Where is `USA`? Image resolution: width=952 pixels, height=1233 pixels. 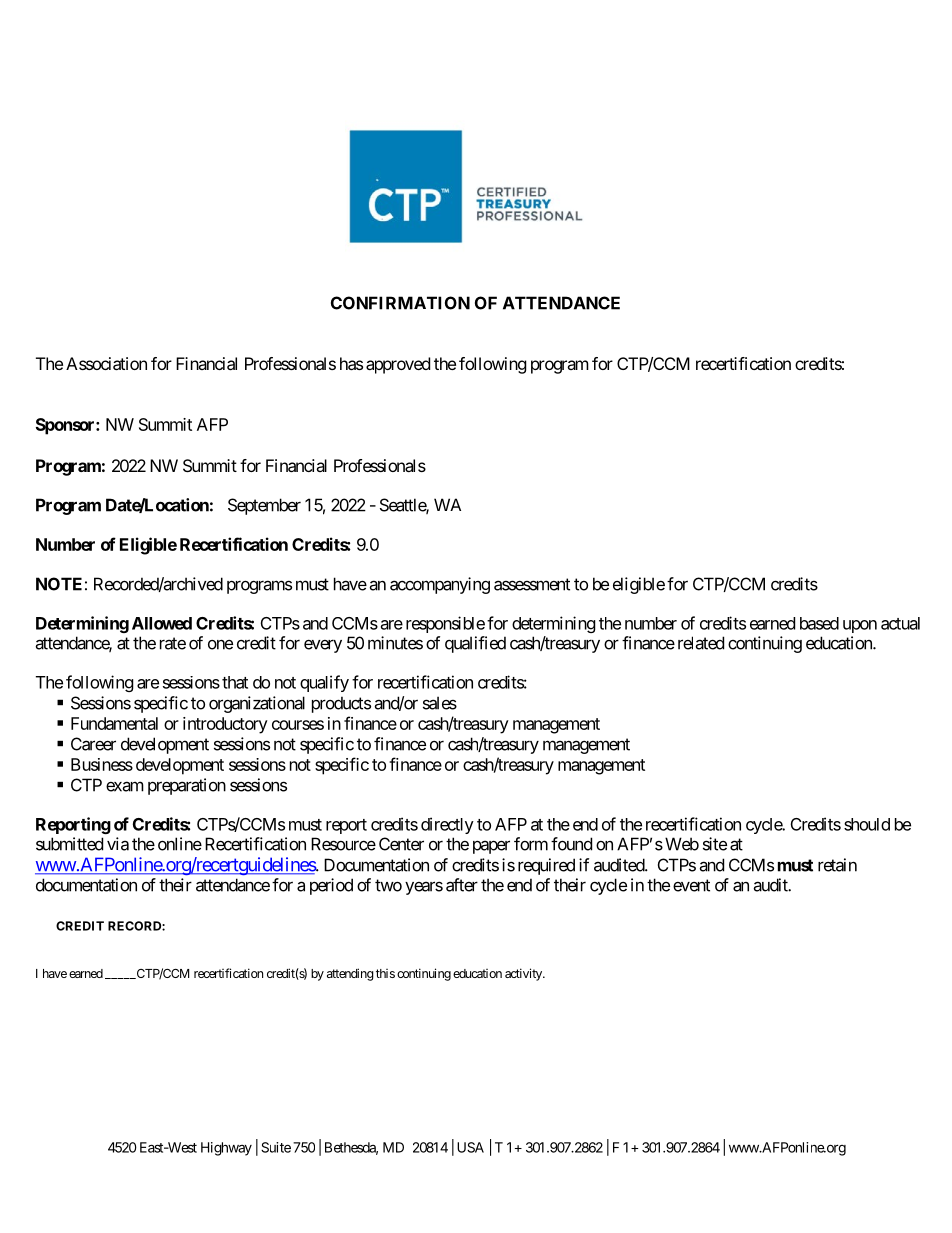
USA is located at coordinates (470, 1147).
